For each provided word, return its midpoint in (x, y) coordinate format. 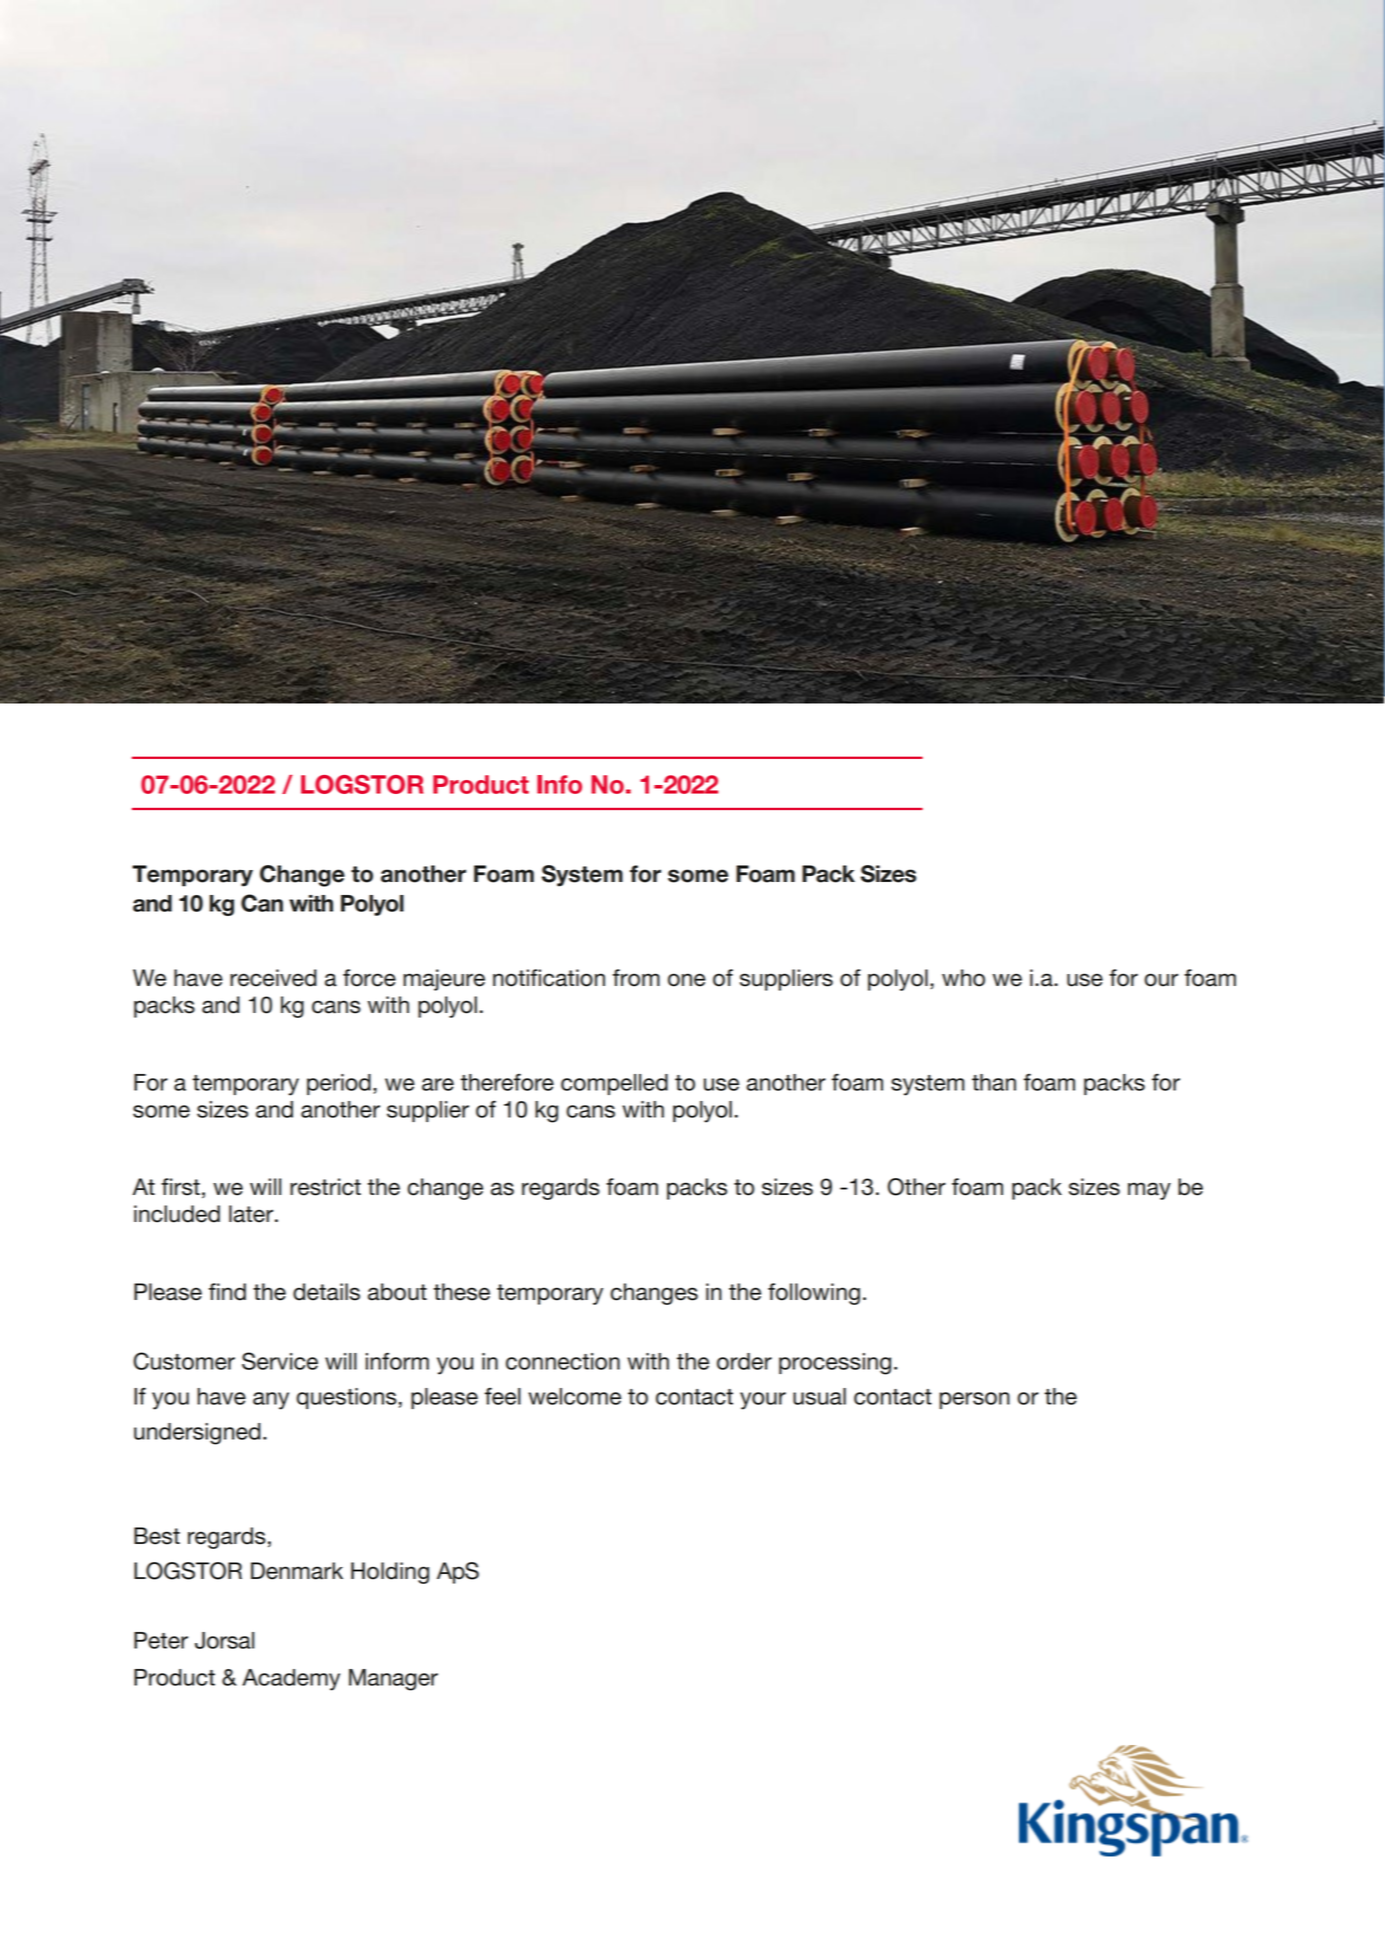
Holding (390, 1573)
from (636, 978)
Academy (291, 1680)
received (273, 978)
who (963, 978)
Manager (393, 1680)
